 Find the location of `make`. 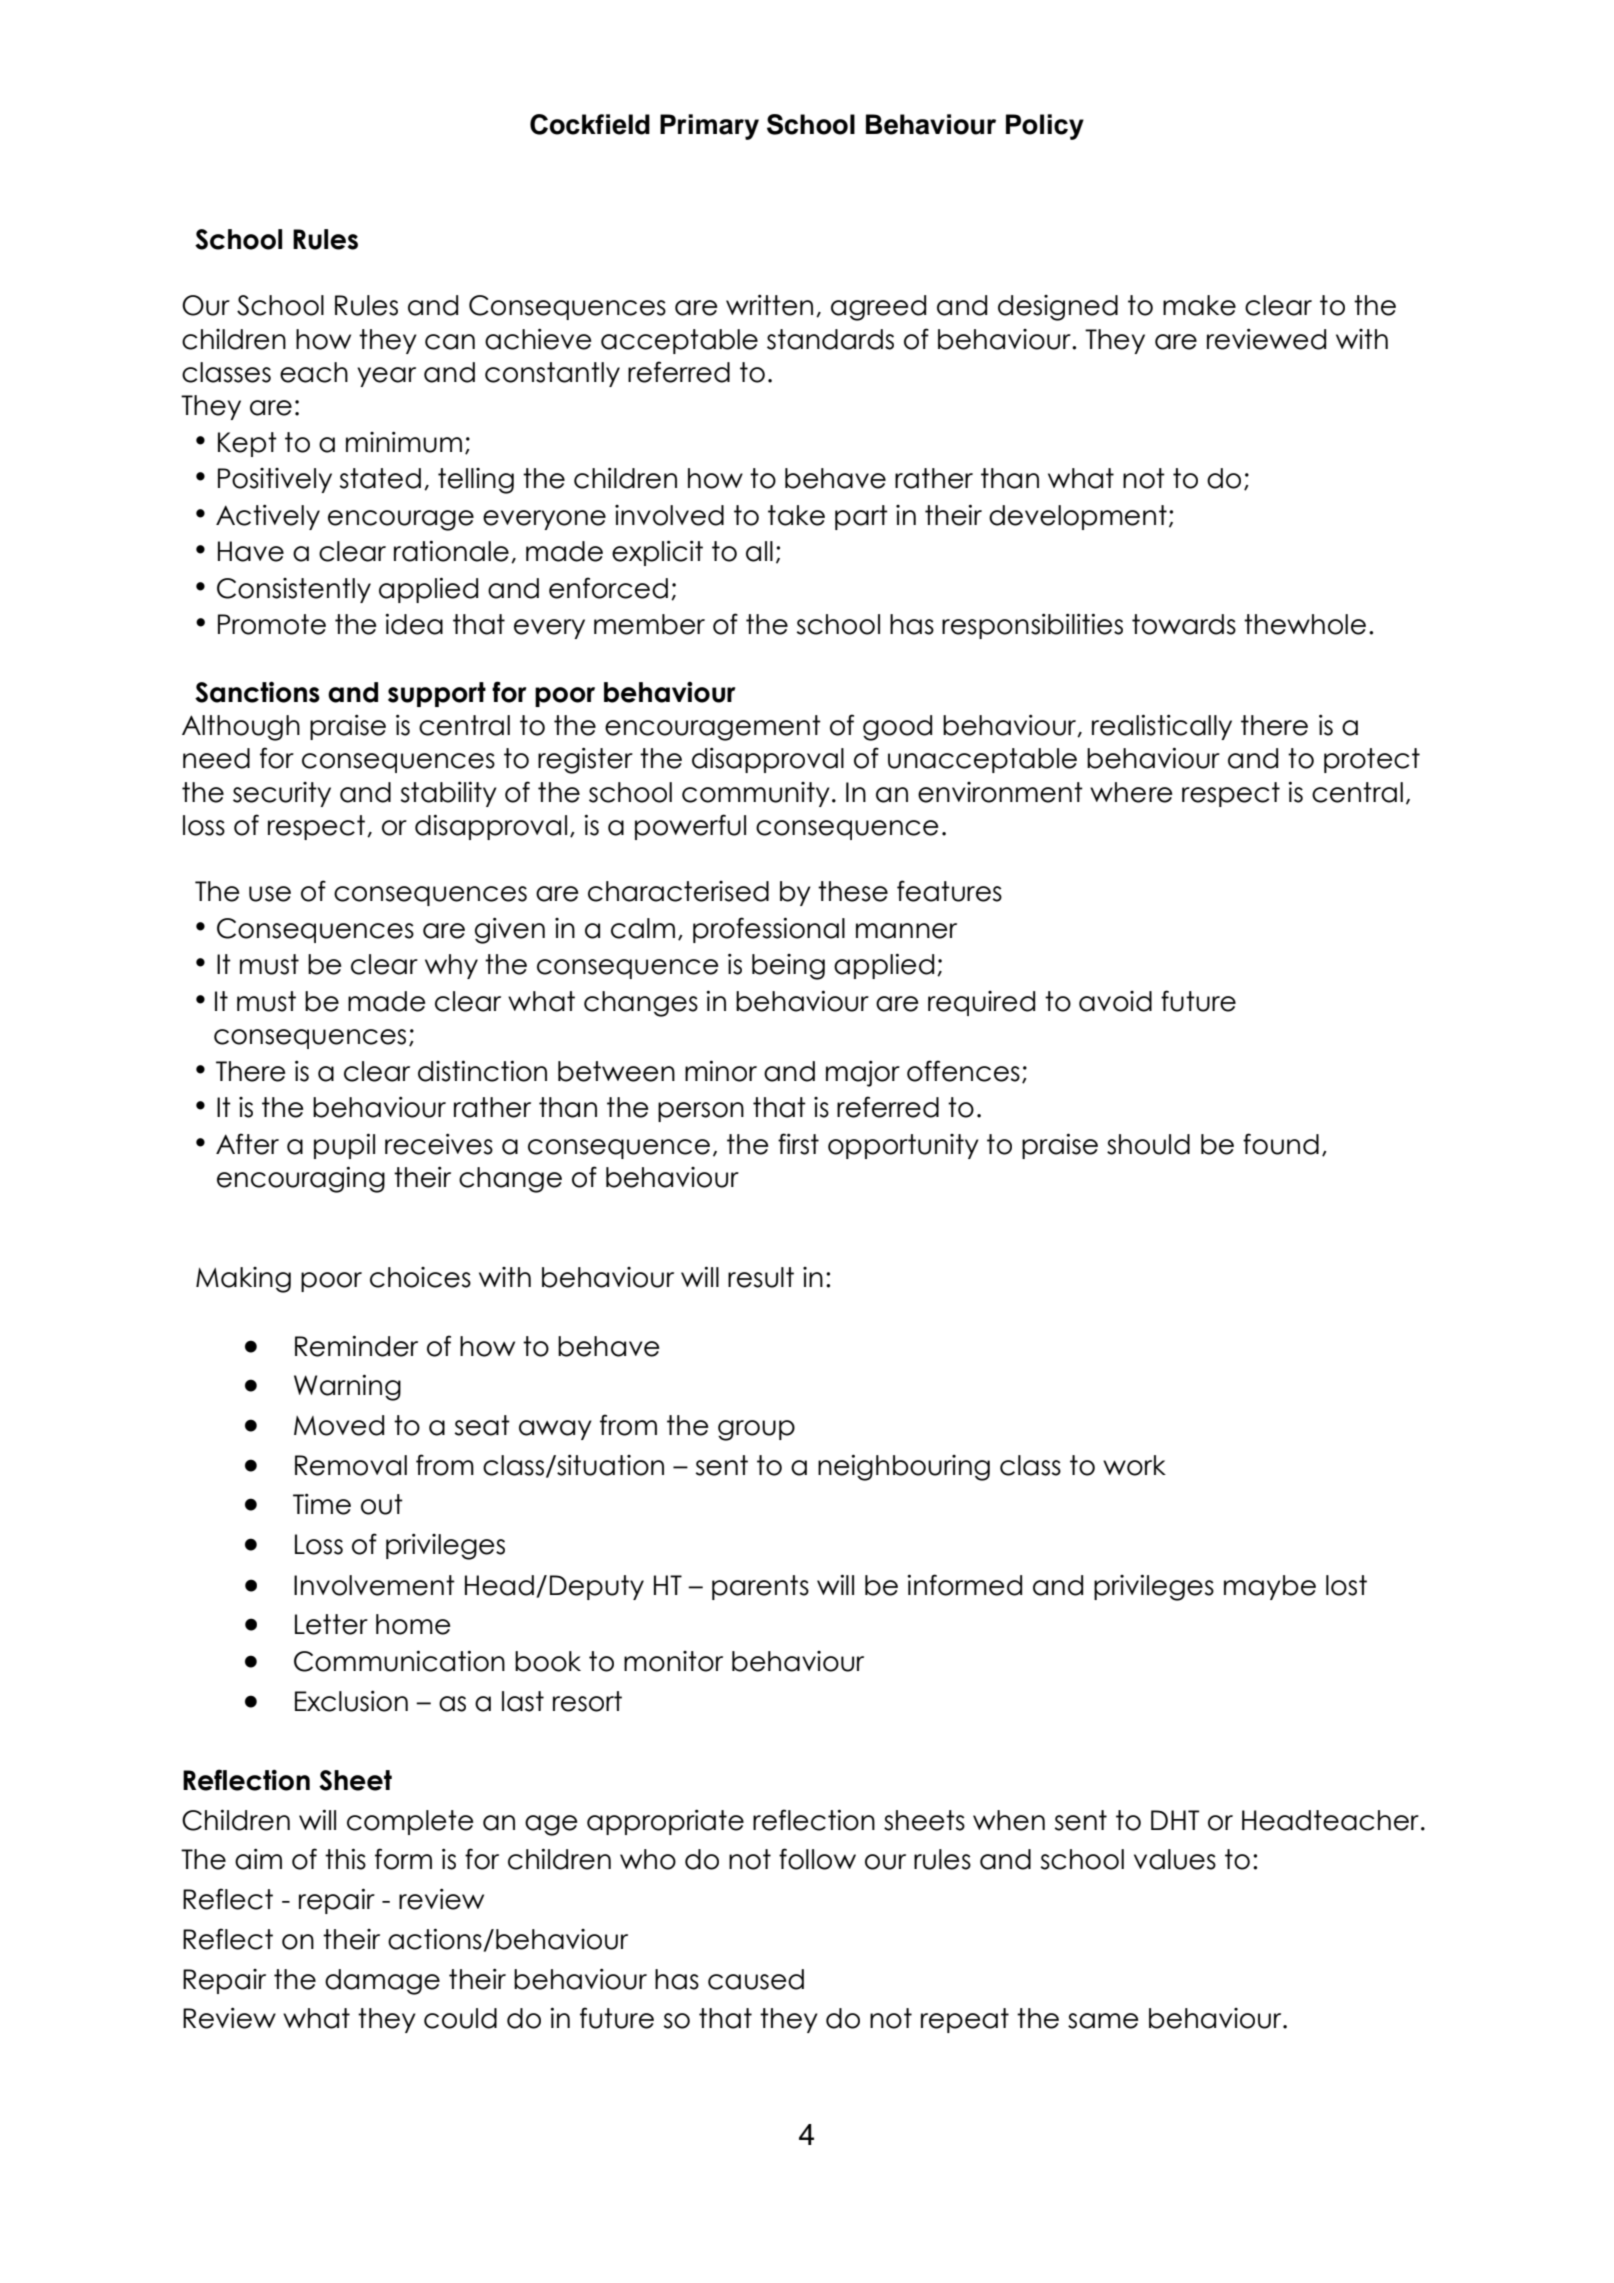

make is located at coordinates (1199, 305).
